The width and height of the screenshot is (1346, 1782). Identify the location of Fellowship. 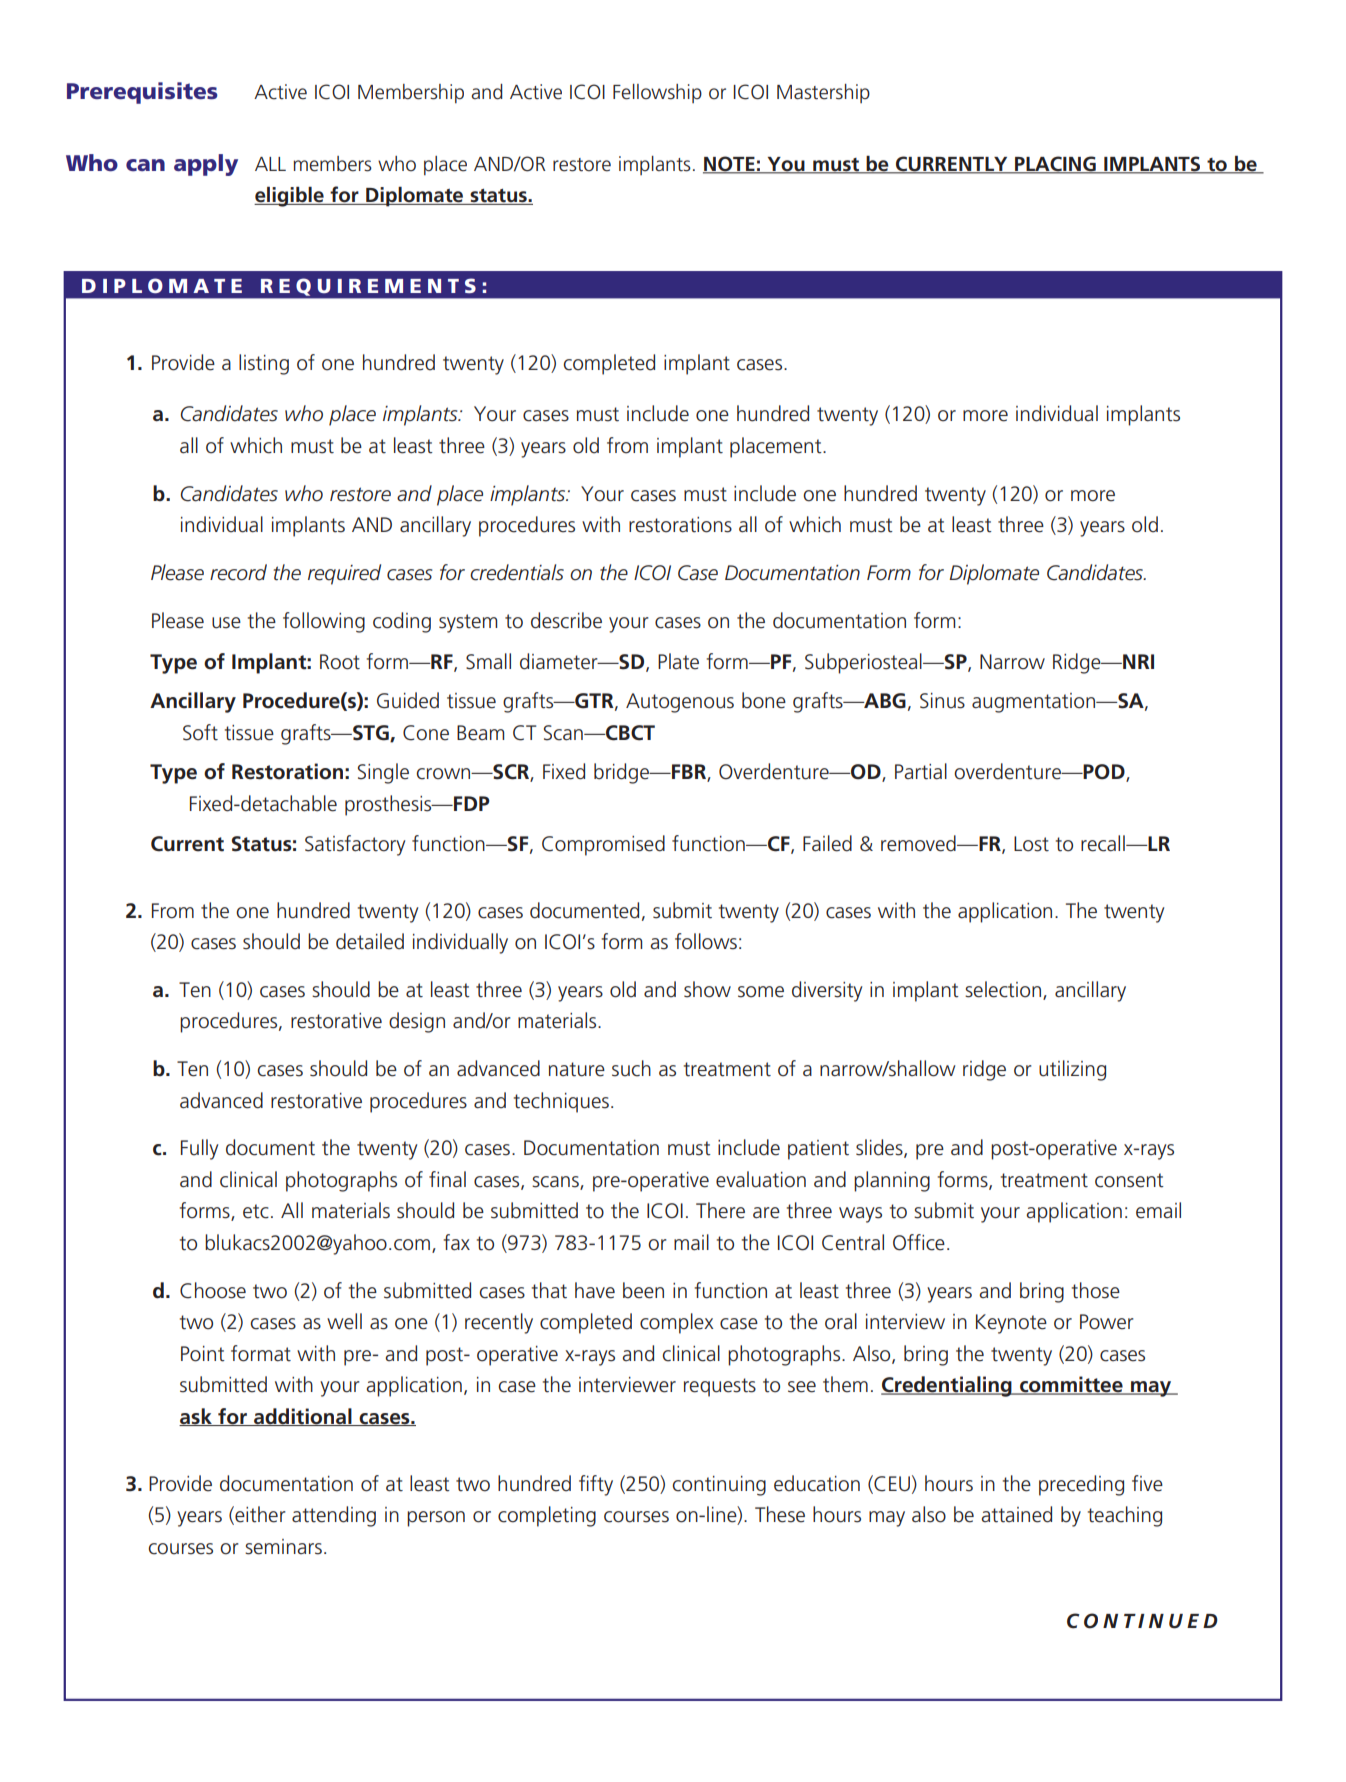
(657, 93).
